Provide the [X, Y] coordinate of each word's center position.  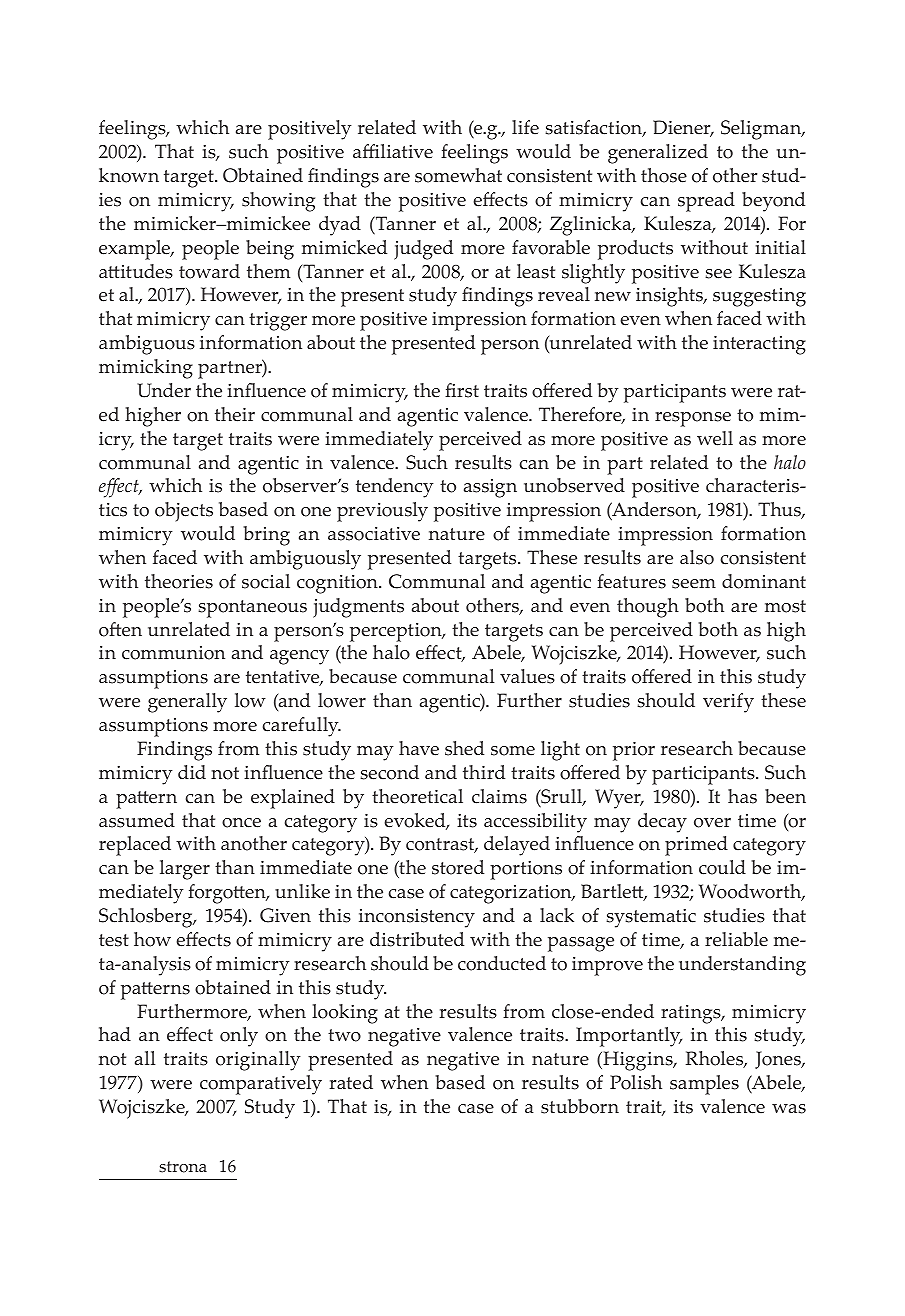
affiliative [393, 151]
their [235, 414]
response [693, 419]
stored [458, 867]
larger [185, 870]
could [722, 867]
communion [173, 653]
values [527, 676]
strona [183, 1167]
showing [278, 202]
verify [728, 703]
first [462, 390]
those [664, 175]
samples [704, 1085]
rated [351, 1082]
